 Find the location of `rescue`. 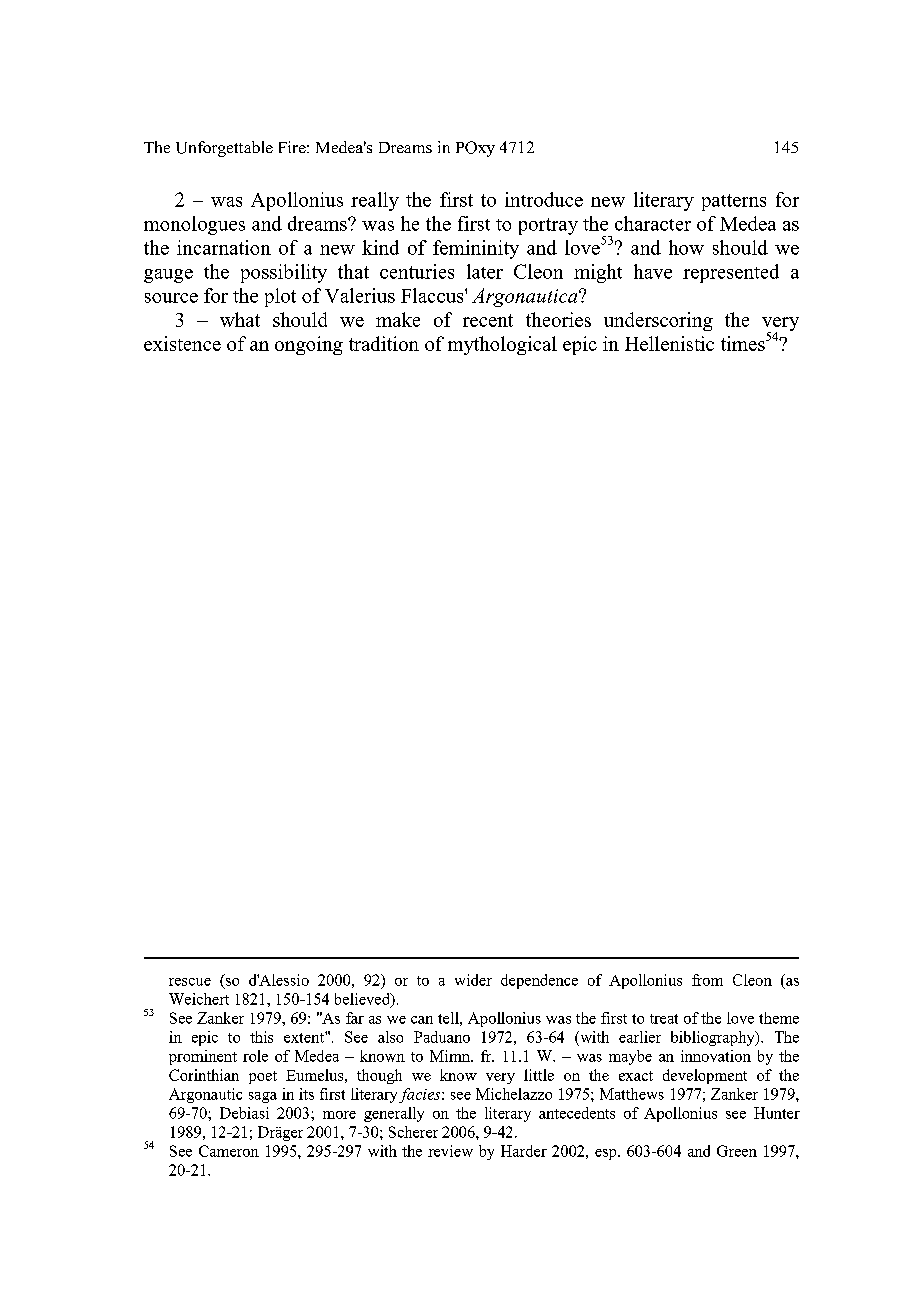

rescue is located at coordinates (190, 982).
